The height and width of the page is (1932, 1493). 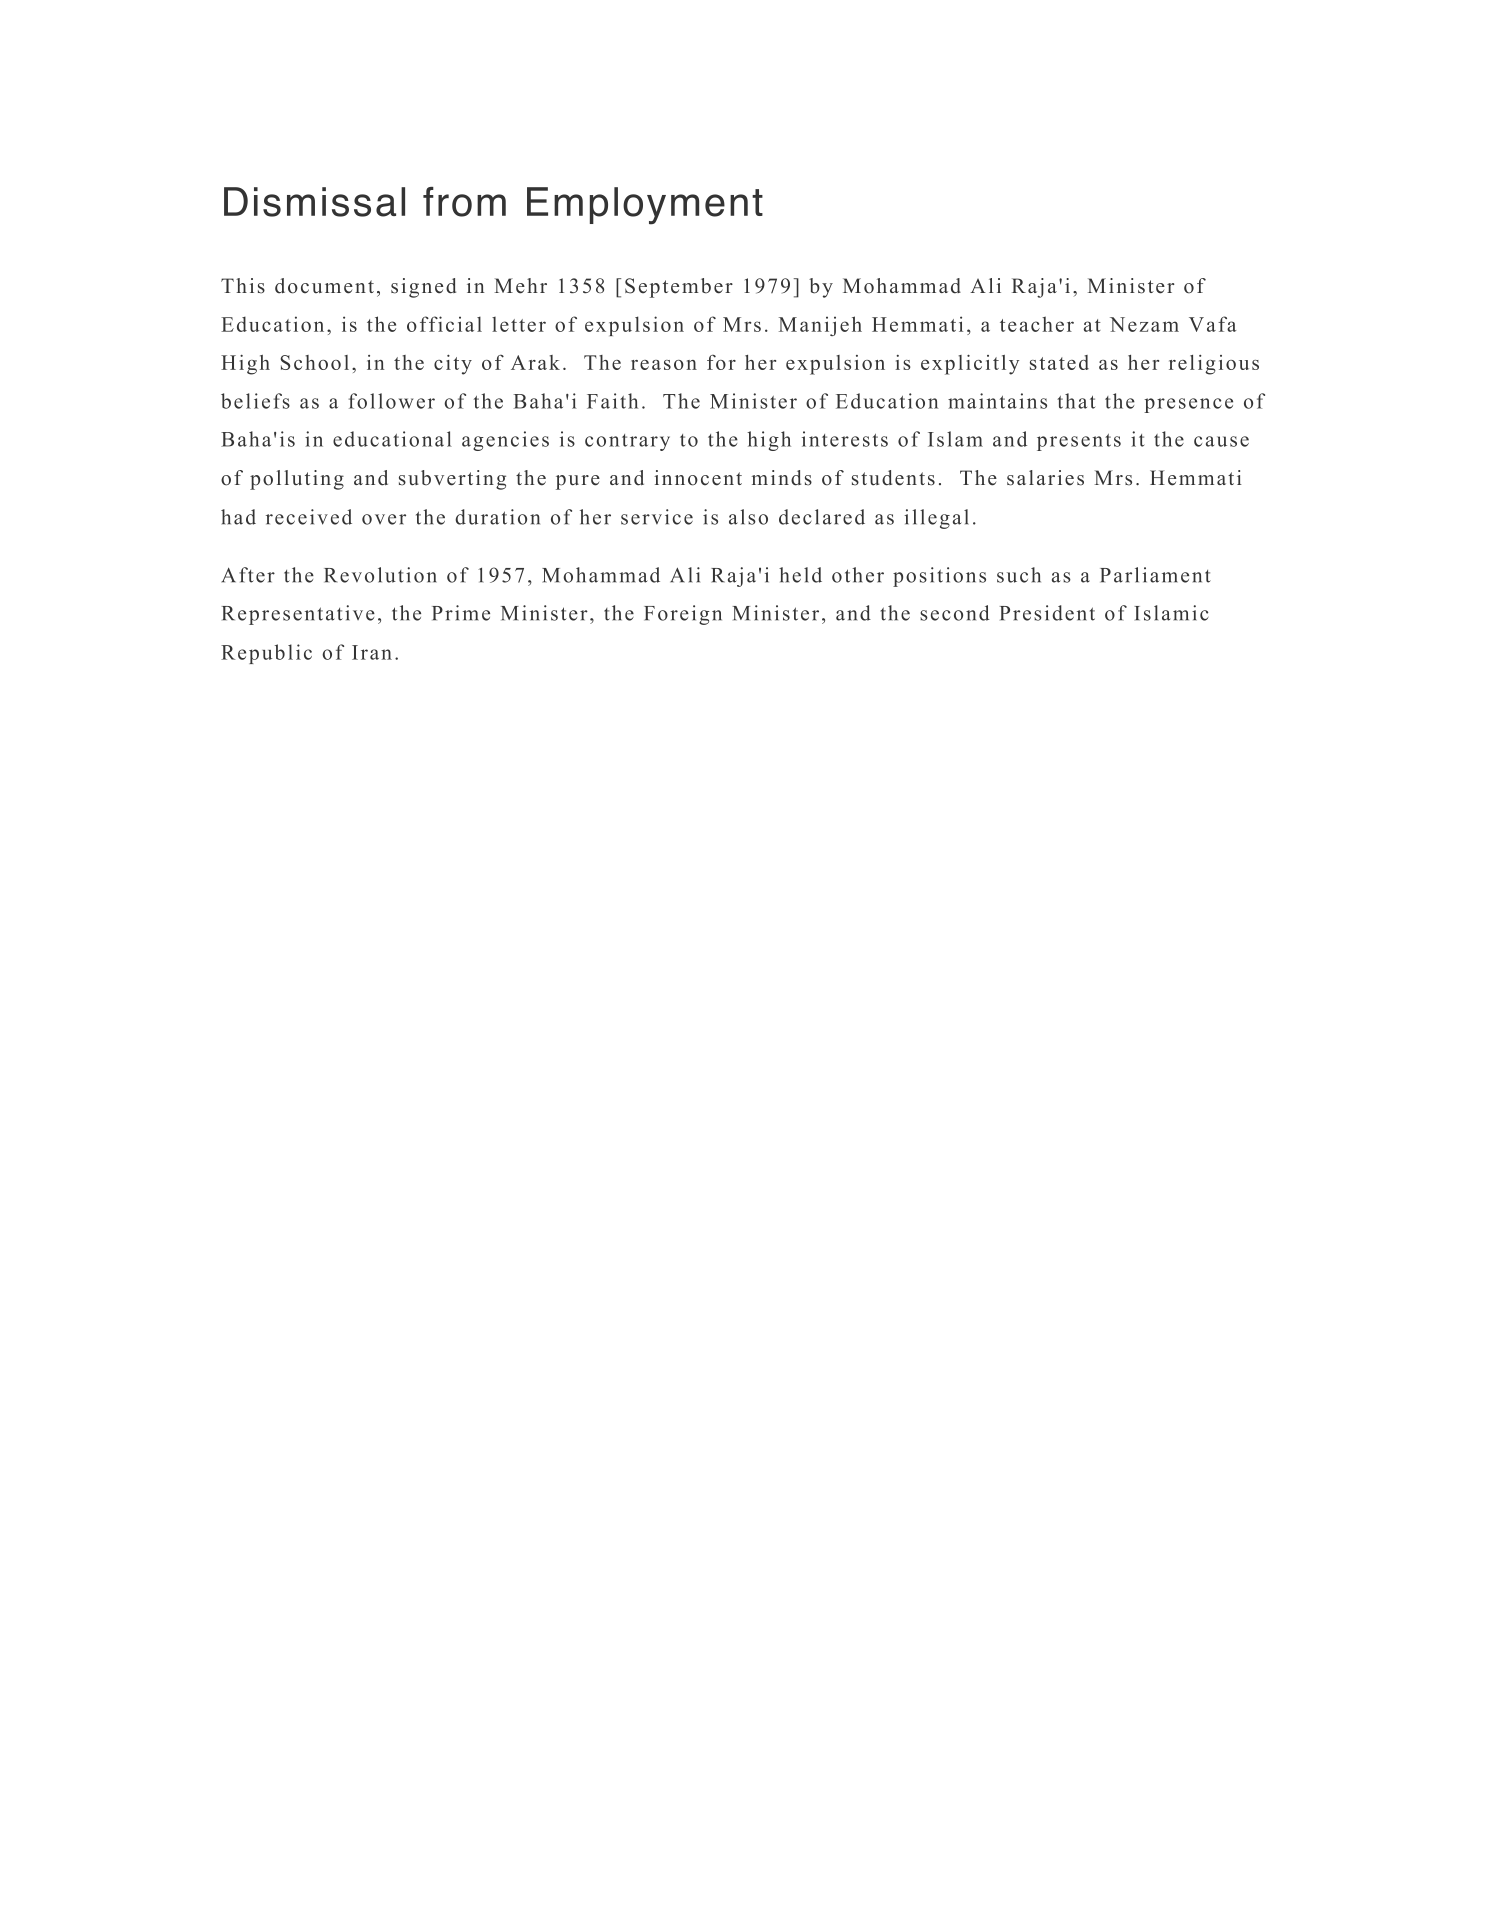 What do you see at coordinates (1037, 324) in the page?
I see `teacher` at bounding box center [1037, 324].
